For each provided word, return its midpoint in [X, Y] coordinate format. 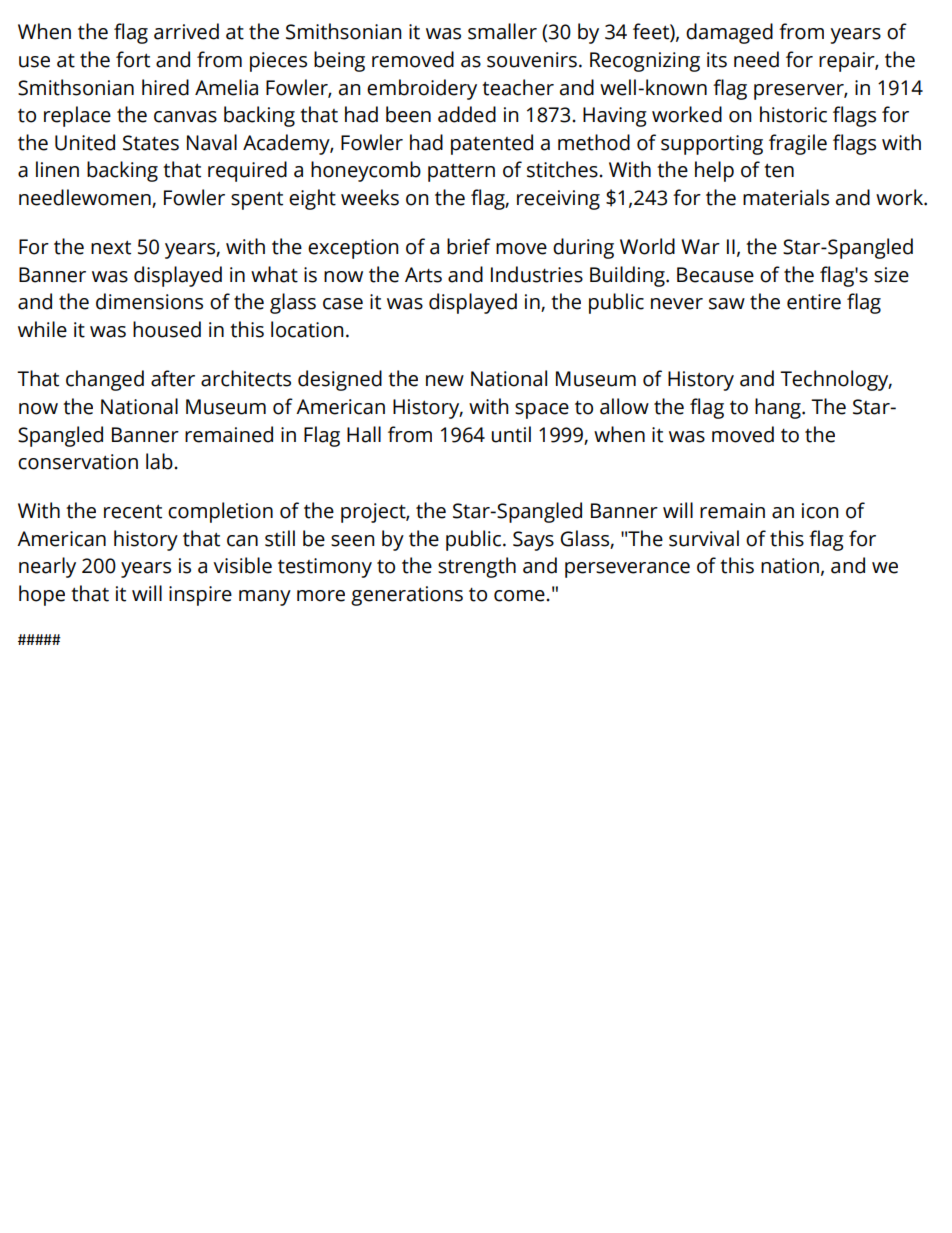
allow [624, 406]
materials [786, 197]
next [111, 248]
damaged [729, 33]
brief [469, 246]
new [445, 381]
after [173, 378]
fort [133, 59]
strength [477, 567]
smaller [502, 31]
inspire [200, 596]
